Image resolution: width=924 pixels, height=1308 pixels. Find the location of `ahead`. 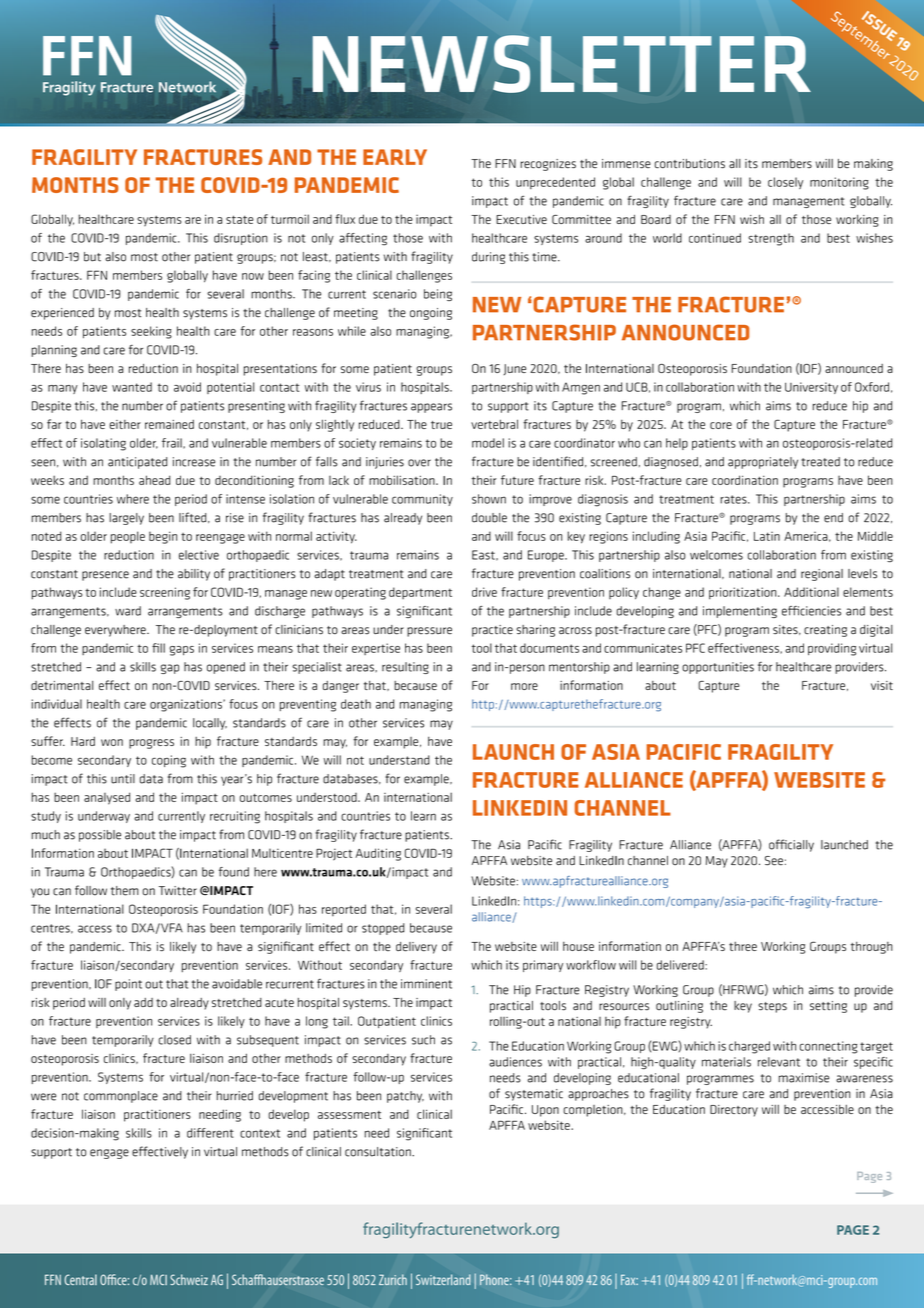

ahead is located at coordinates (155, 480).
